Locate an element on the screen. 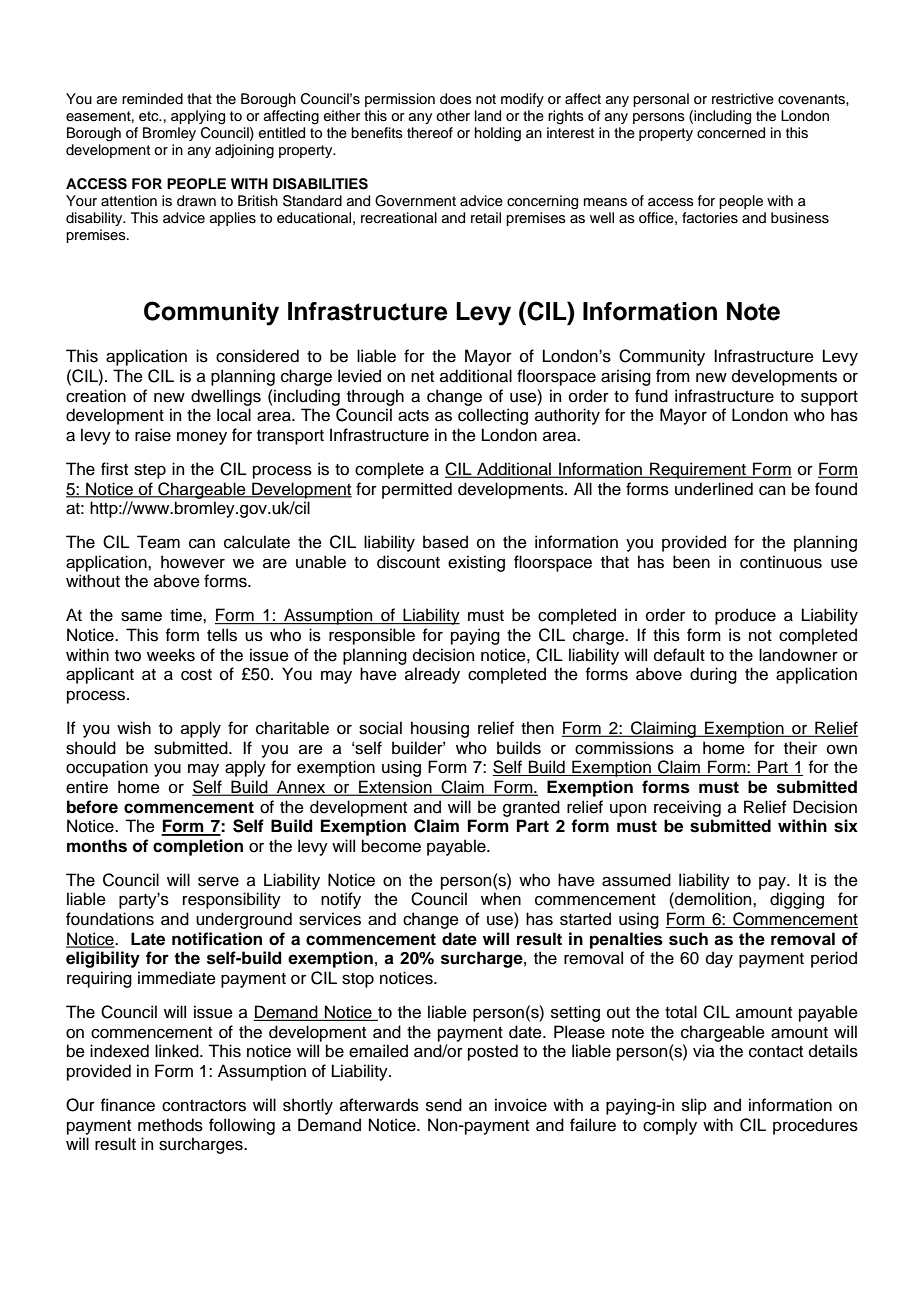 This screenshot has width=924, height=1308. Requirement is located at coordinates (698, 470).
